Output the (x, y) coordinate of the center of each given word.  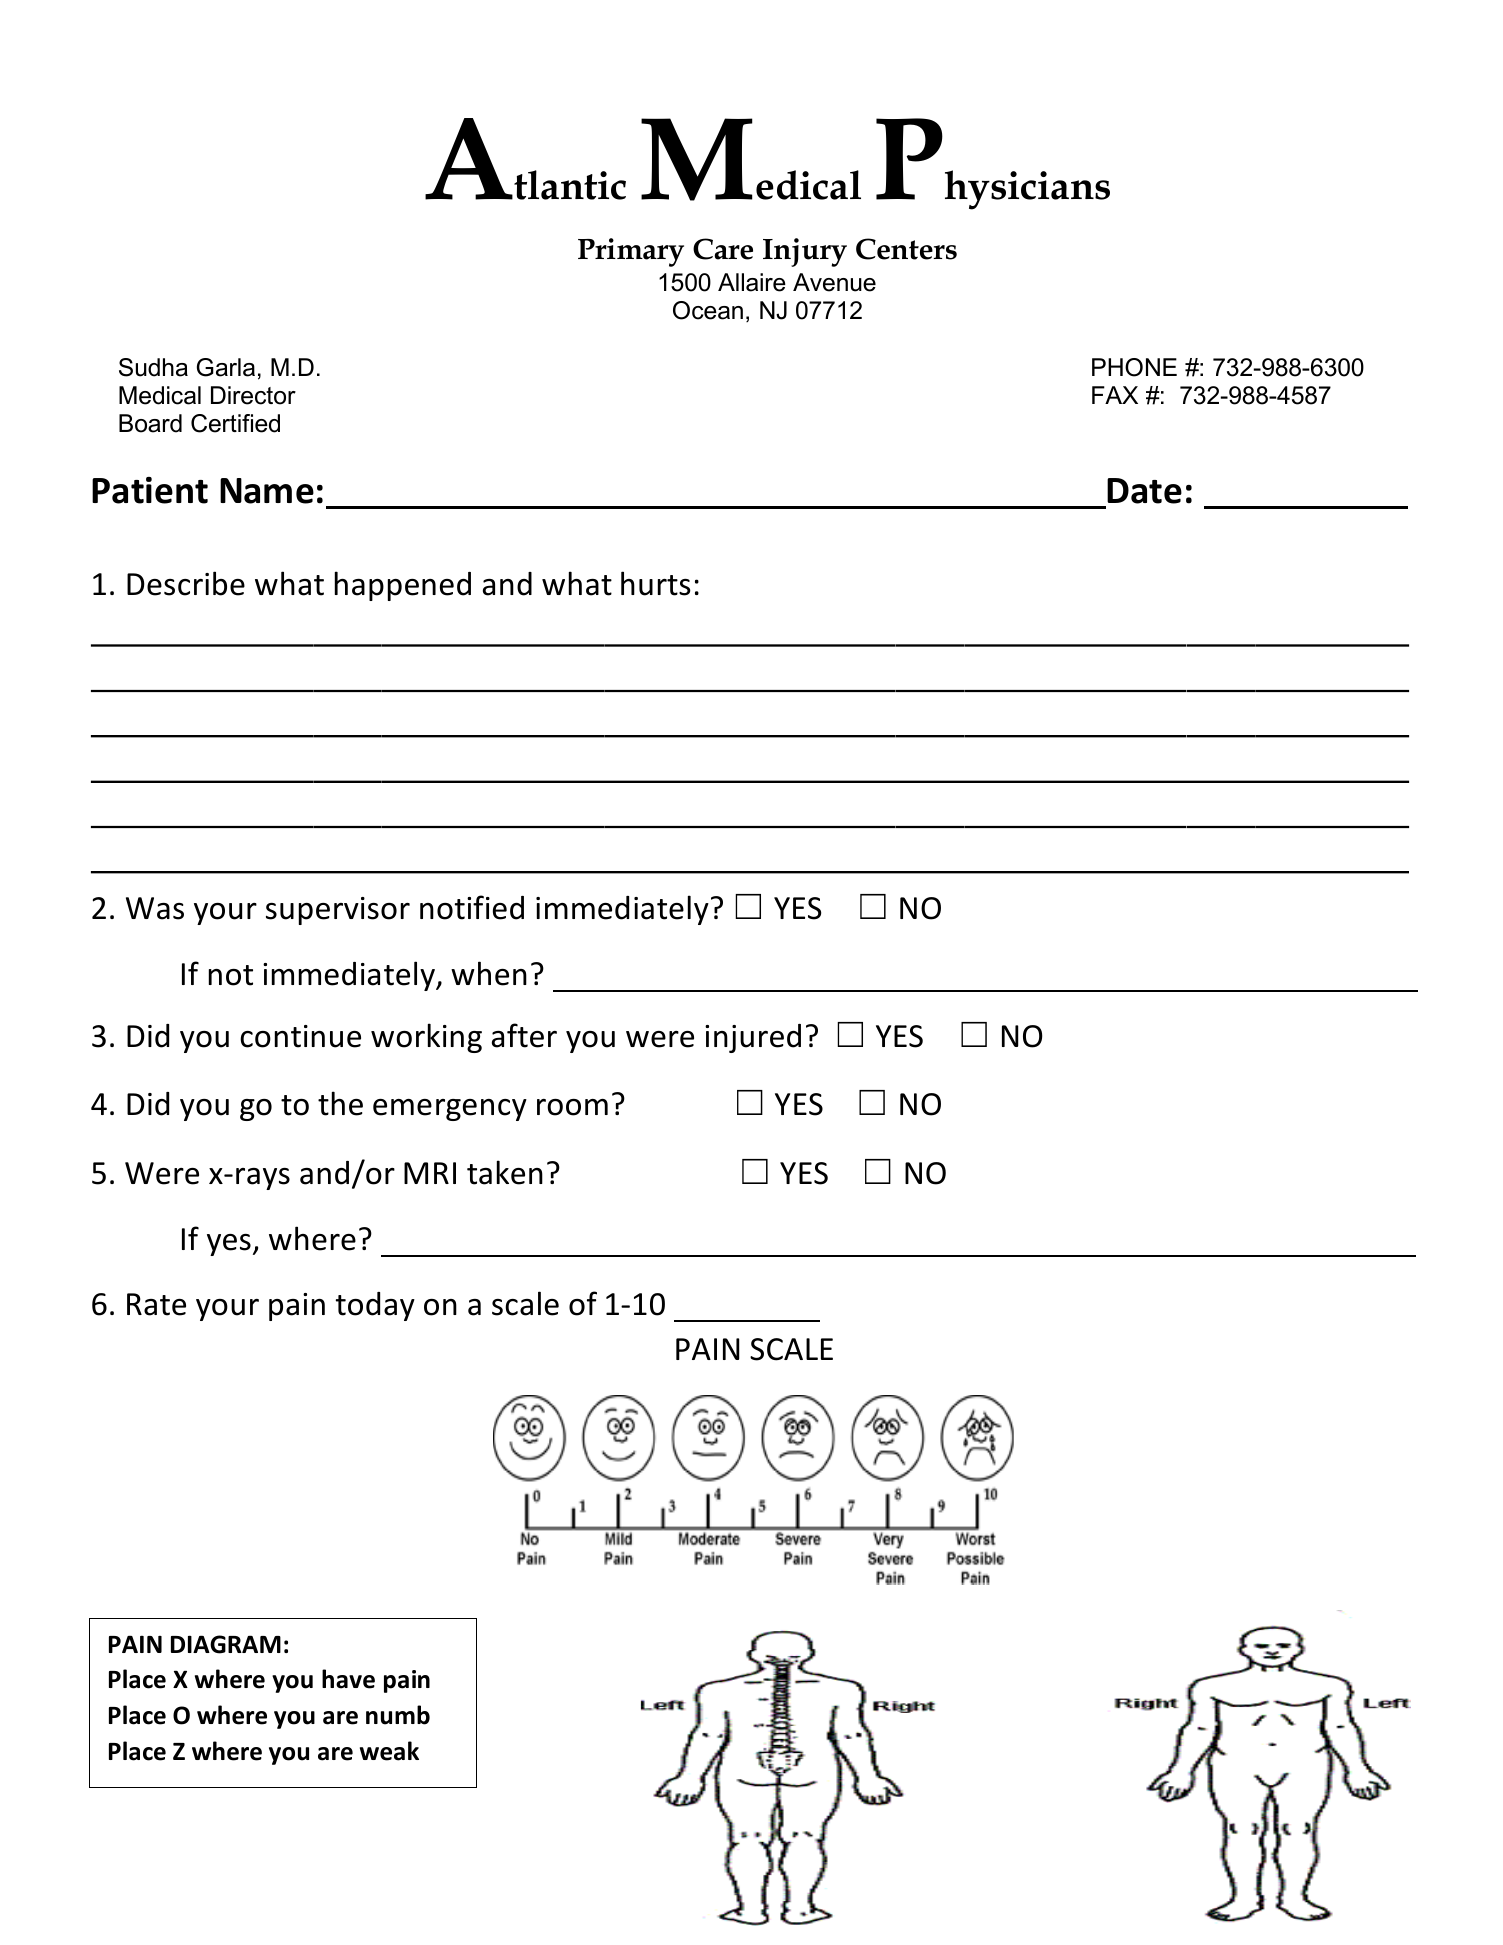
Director (253, 395)
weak (389, 1751)
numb (398, 1715)
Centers (906, 249)
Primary (631, 252)
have (348, 1679)
